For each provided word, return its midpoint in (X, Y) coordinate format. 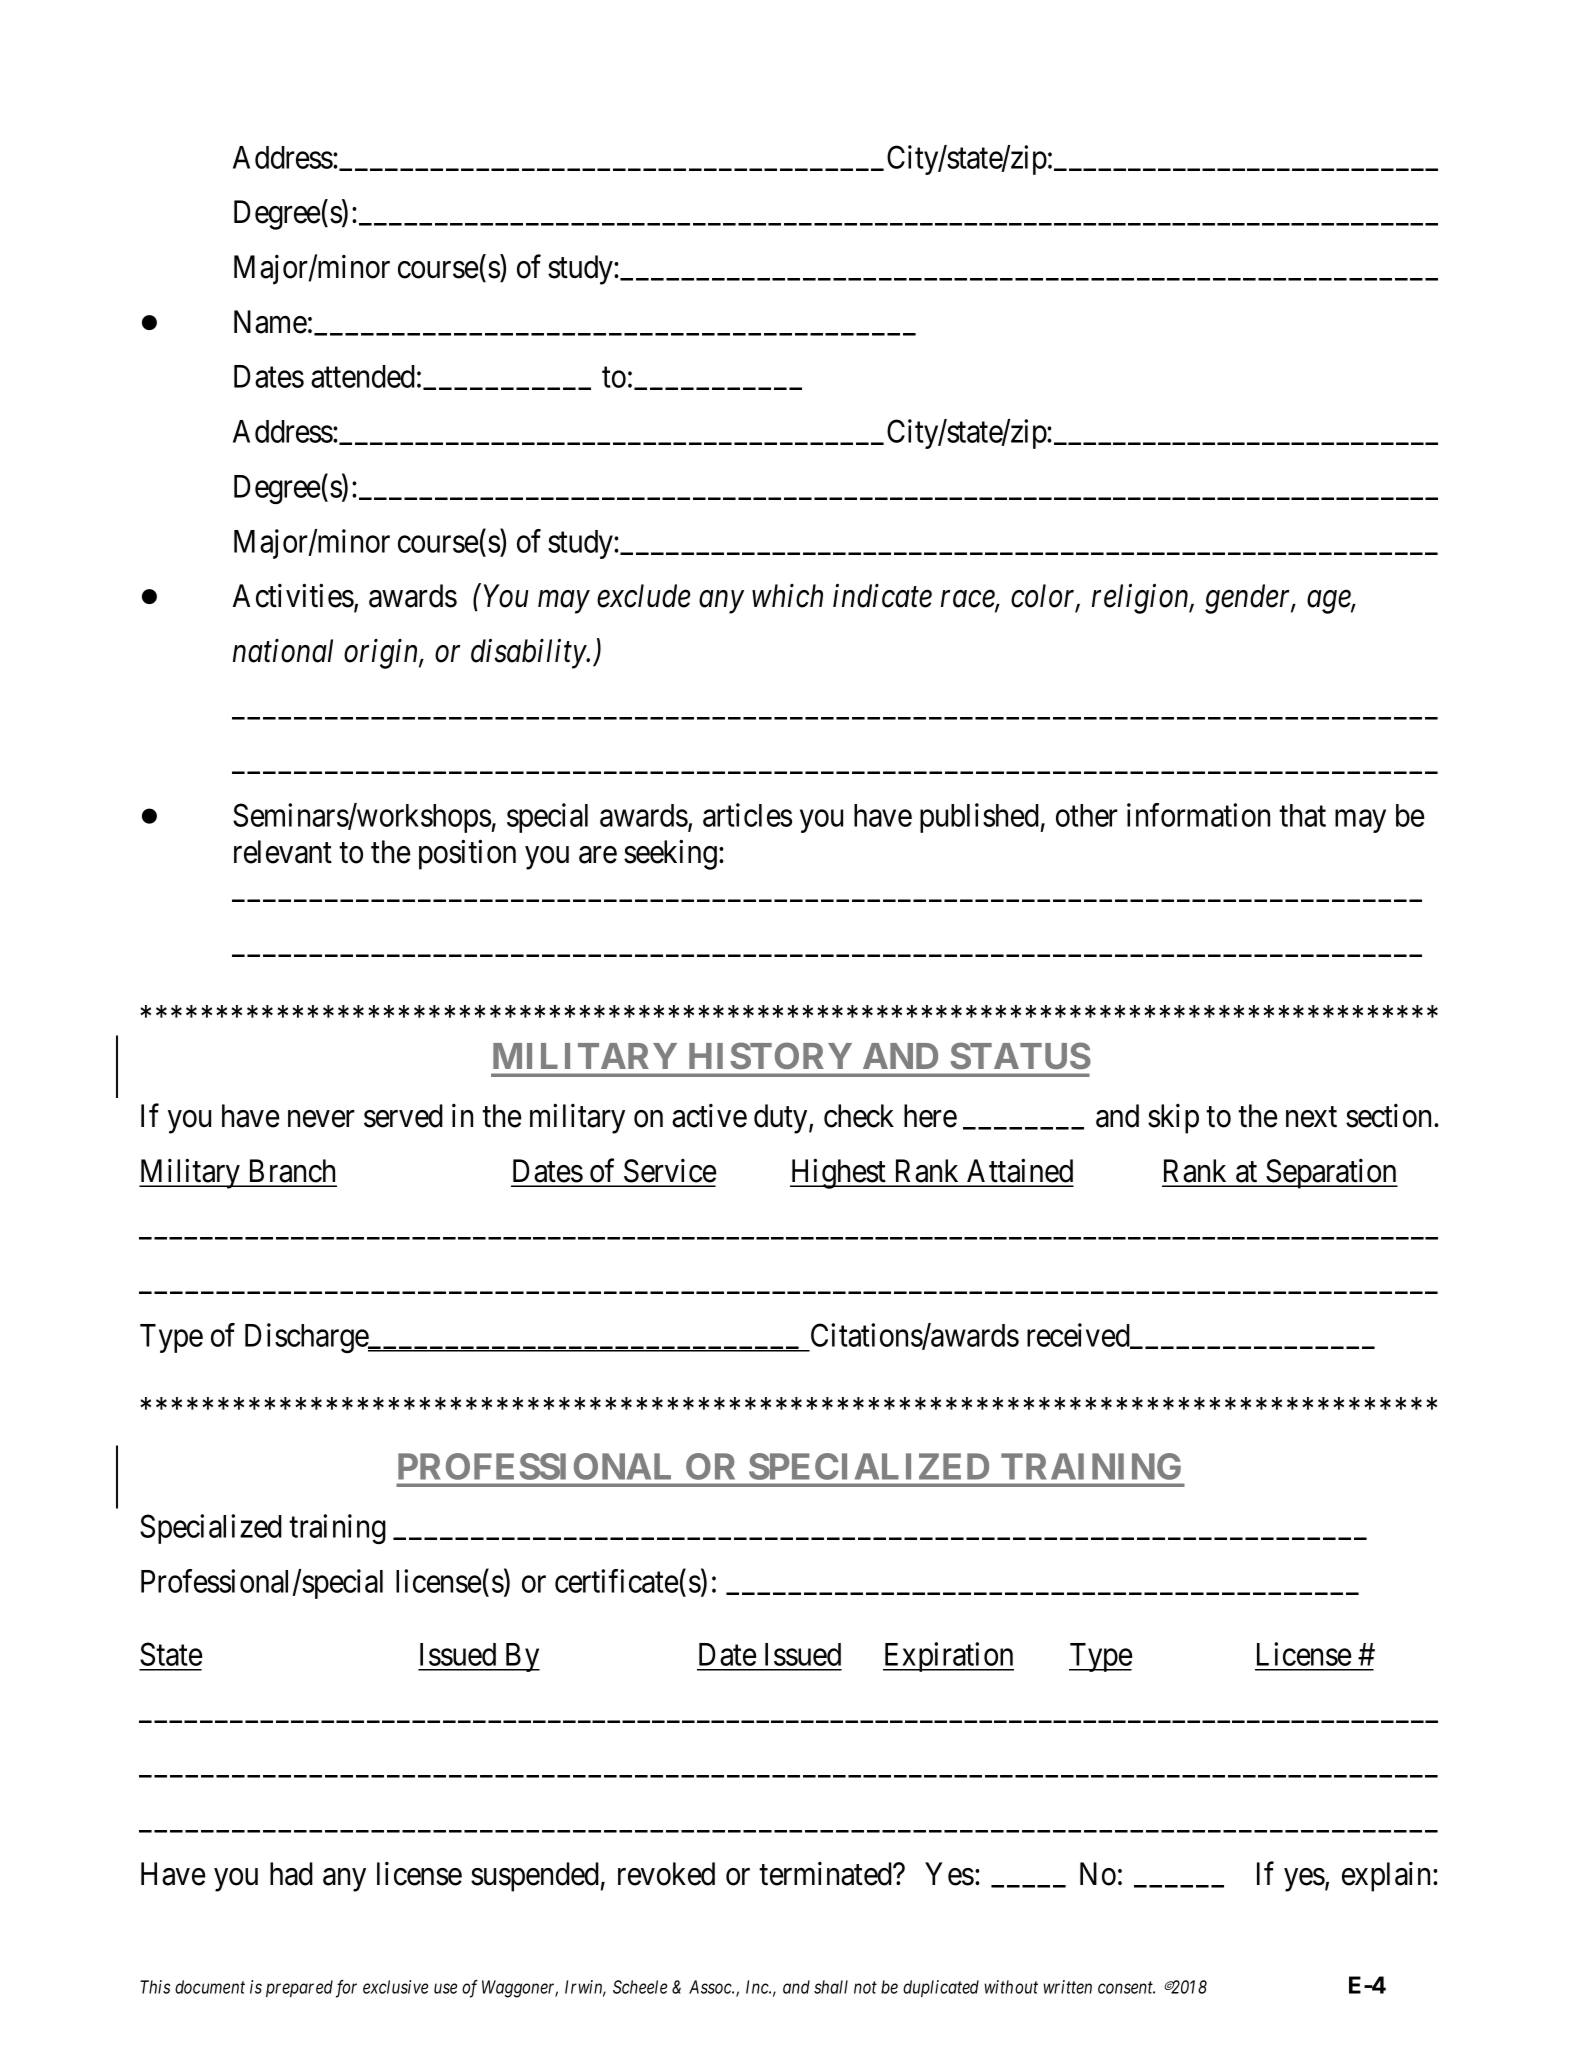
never (321, 1119)
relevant (283, 852)
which (787, 596)
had (291, 1874)
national (283, 651)
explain (1388, 1877)
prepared (299, 1988)
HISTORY (771, 1056)
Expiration (948, 1657)
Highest (839, 1174)
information (1198, 815)
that (1302, 815)
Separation (1331, 1174)
